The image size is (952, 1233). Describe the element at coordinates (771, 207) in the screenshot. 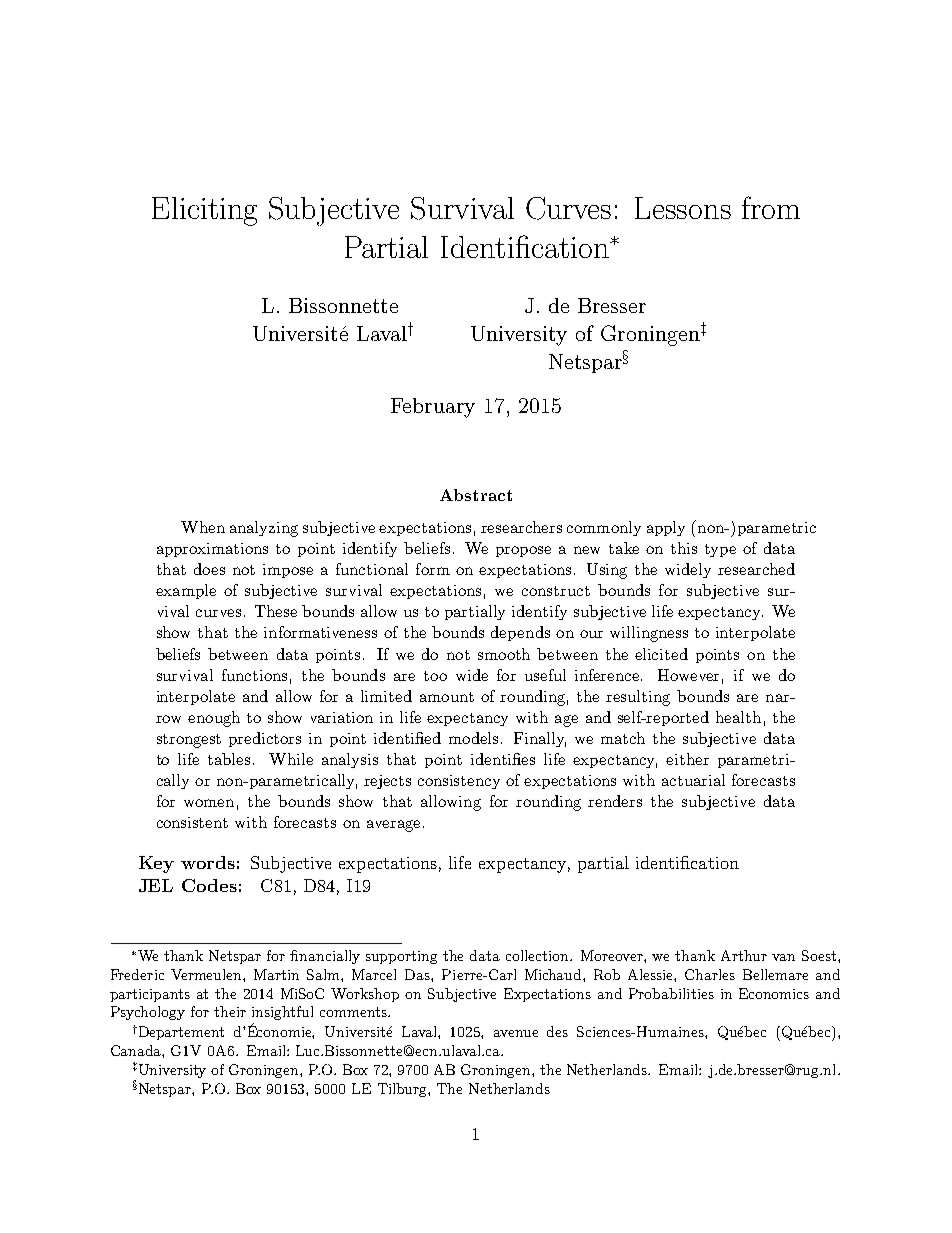

I see `from` at that location.
